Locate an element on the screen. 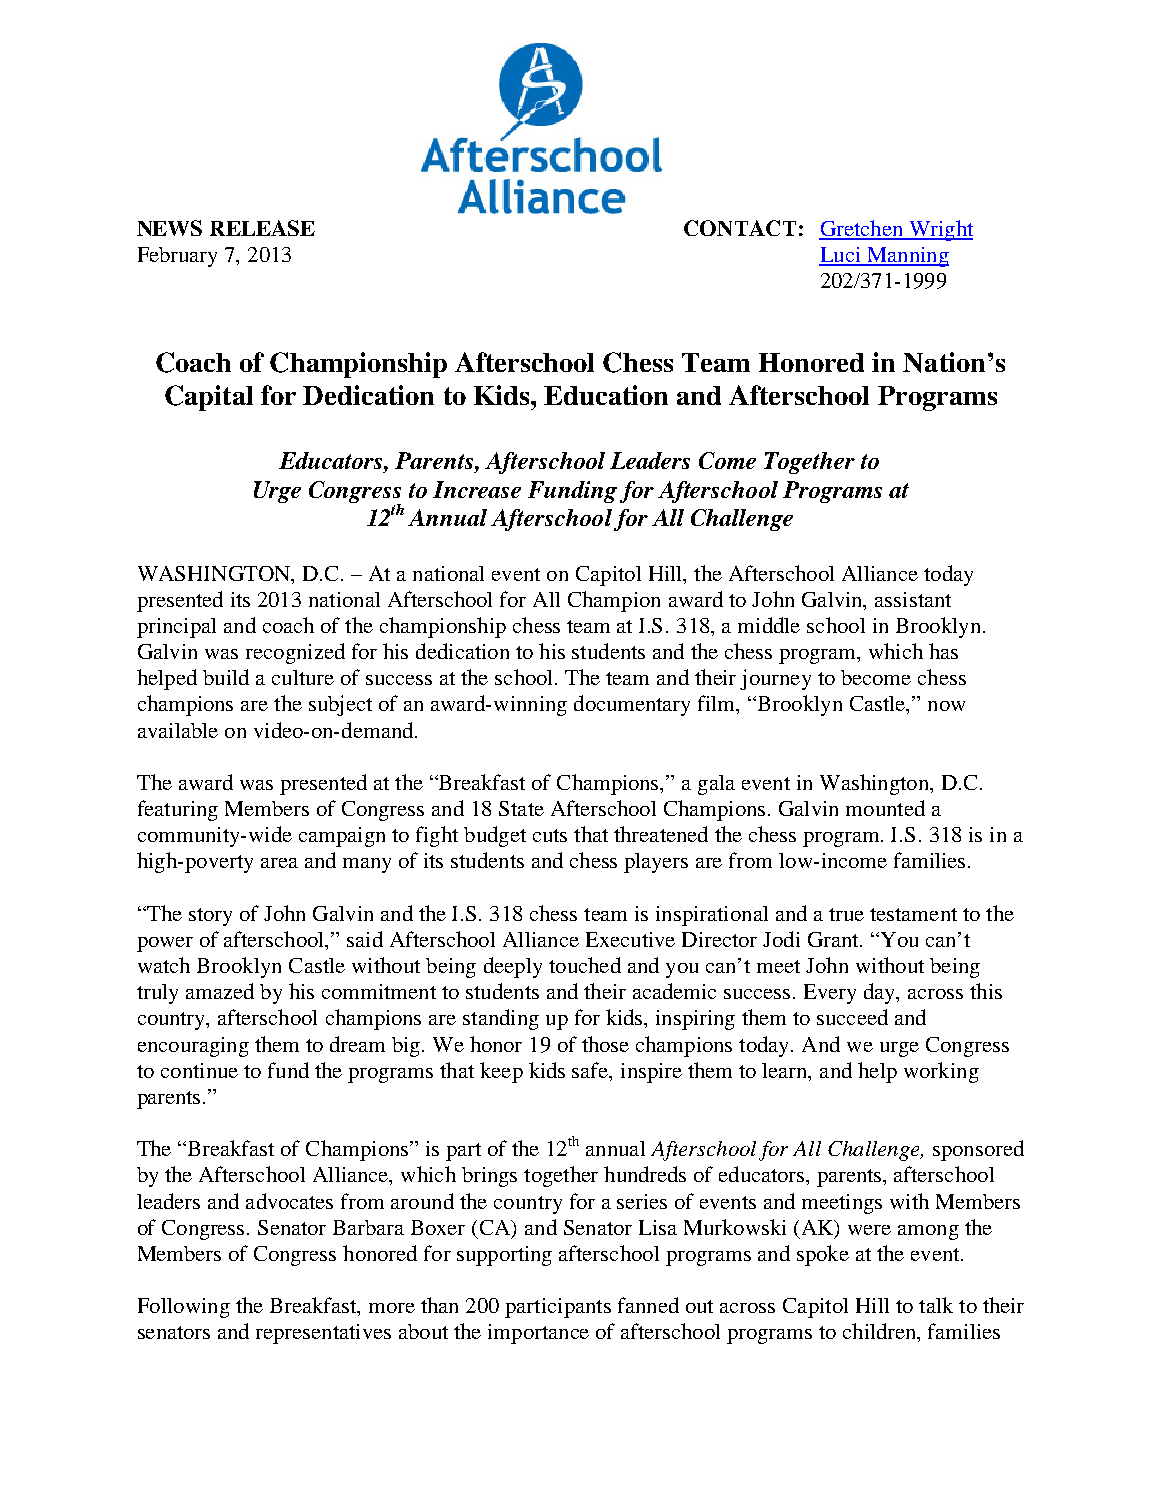 The width and height of the screenshot is (1161, 1502). CONTACT is located at coordinates (740, 228).
